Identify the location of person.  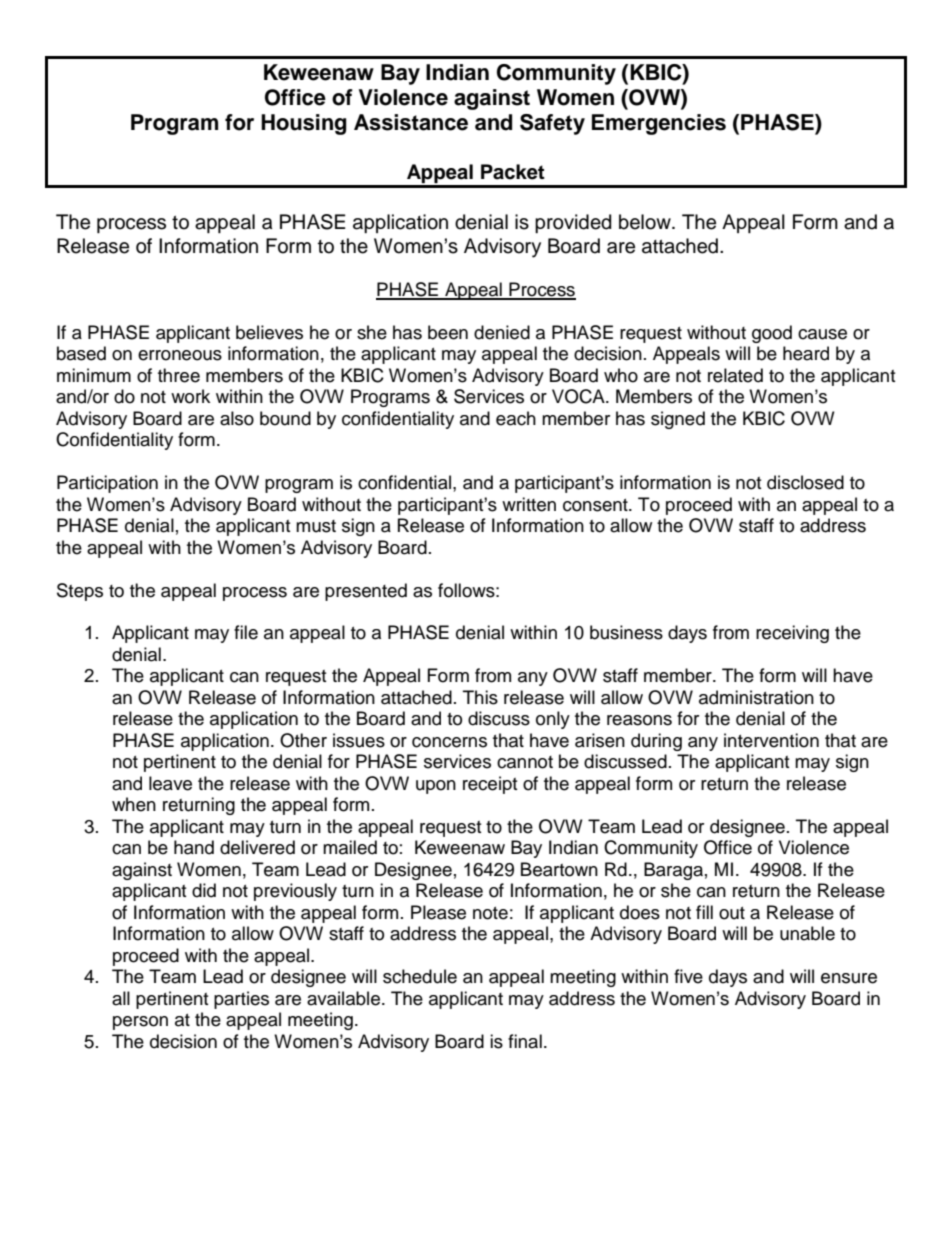
(140, 1023).
